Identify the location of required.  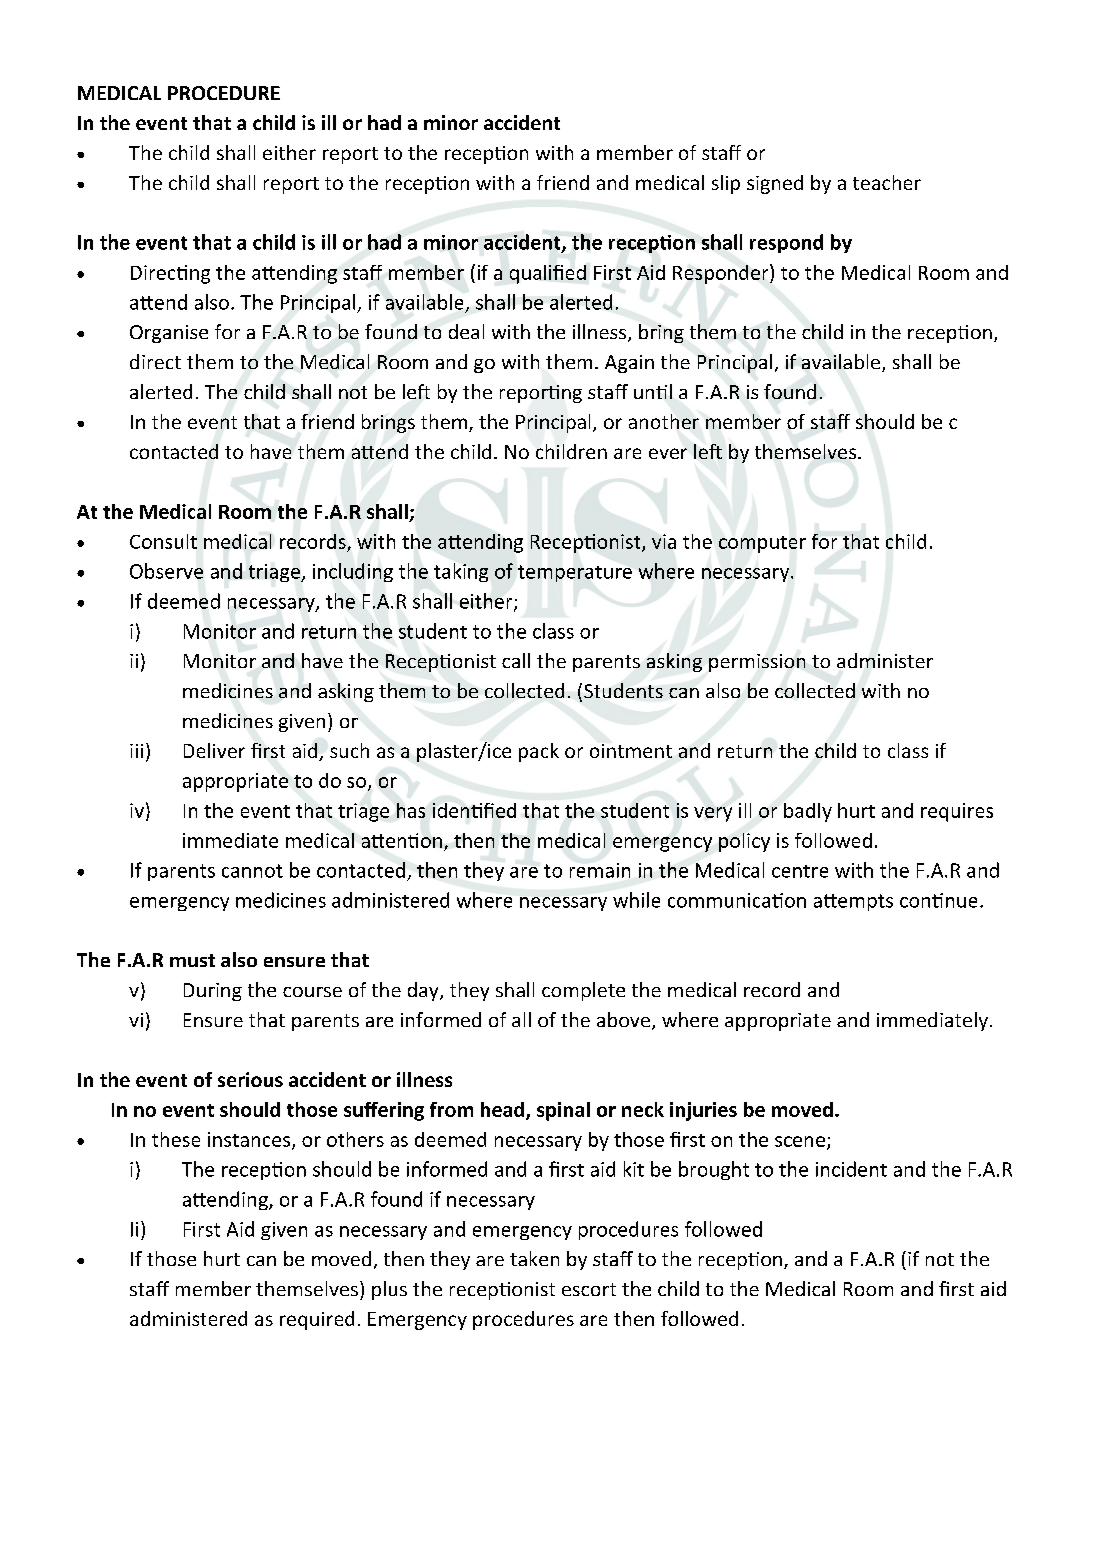
(317, 1320).
